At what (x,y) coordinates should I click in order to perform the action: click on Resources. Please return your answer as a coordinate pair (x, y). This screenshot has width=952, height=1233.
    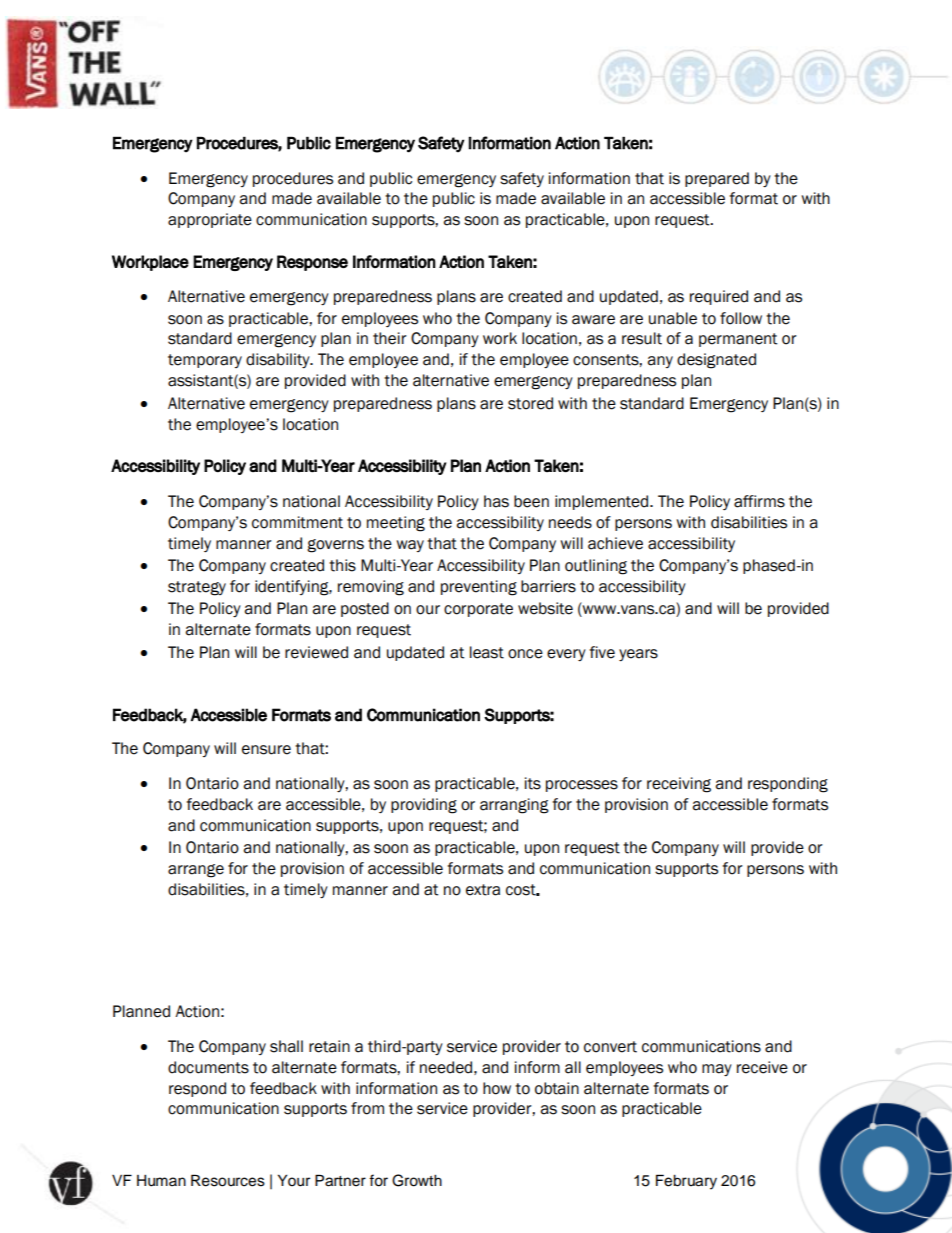
    Looking at the image, I should click on (228, 1180).
